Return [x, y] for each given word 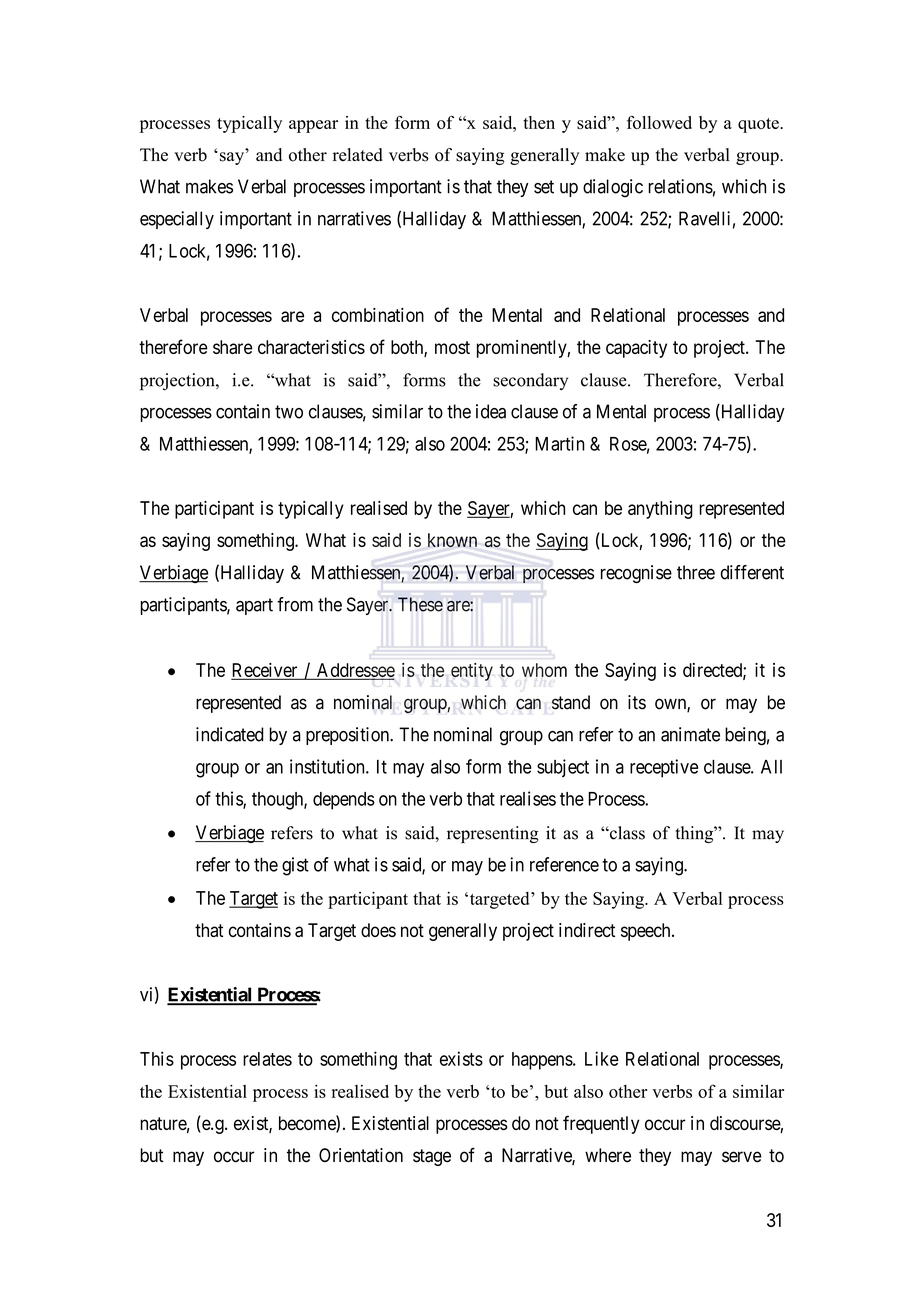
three [696, 572]
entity [472, 672]
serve [741, 1157]
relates [267, 1059]
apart [254, 606]
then [539, 122]
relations [680, 186]
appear [313, 126]
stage [432, 1157]
